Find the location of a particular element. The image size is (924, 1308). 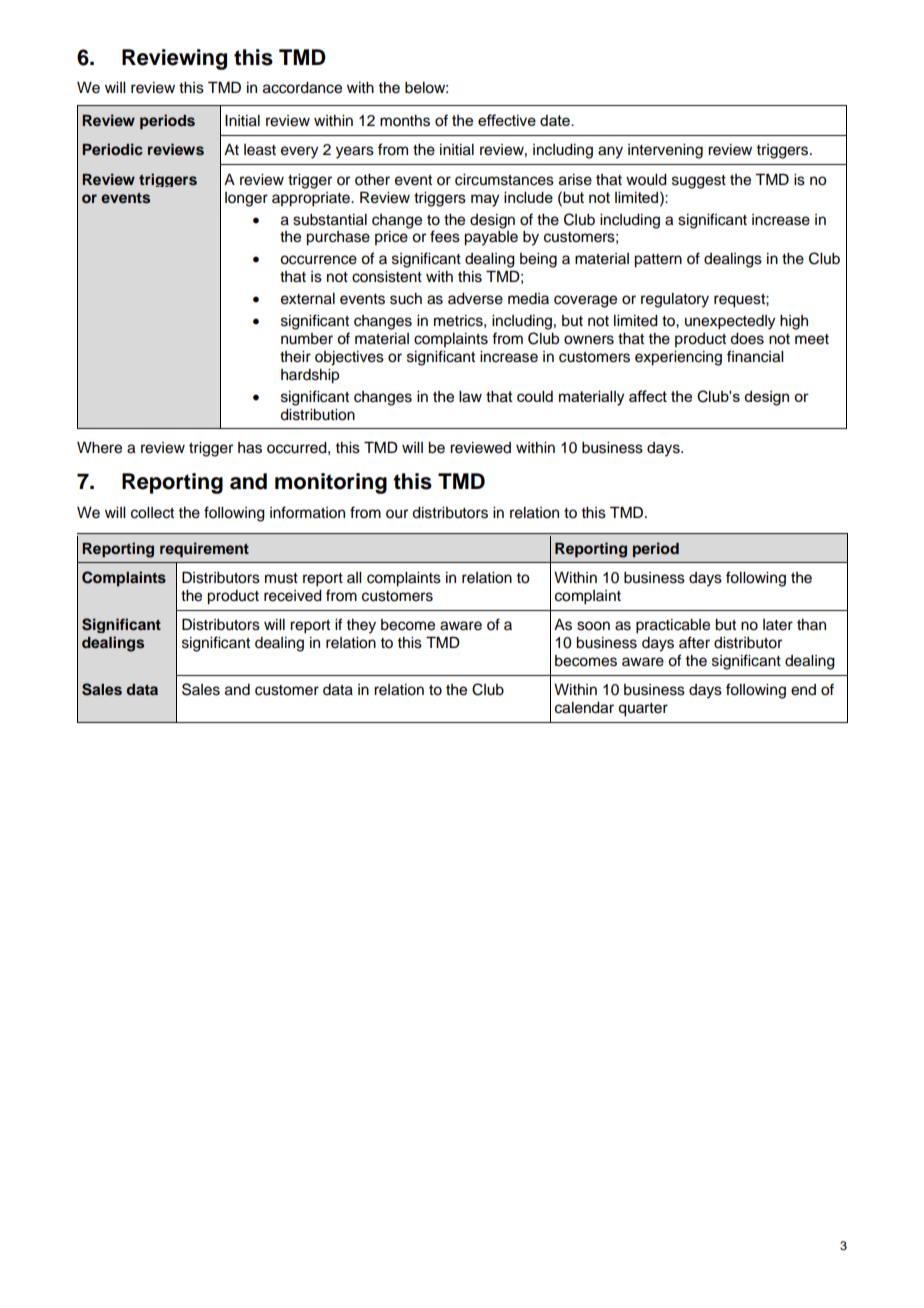

law is located at coordinates (470, 397).
